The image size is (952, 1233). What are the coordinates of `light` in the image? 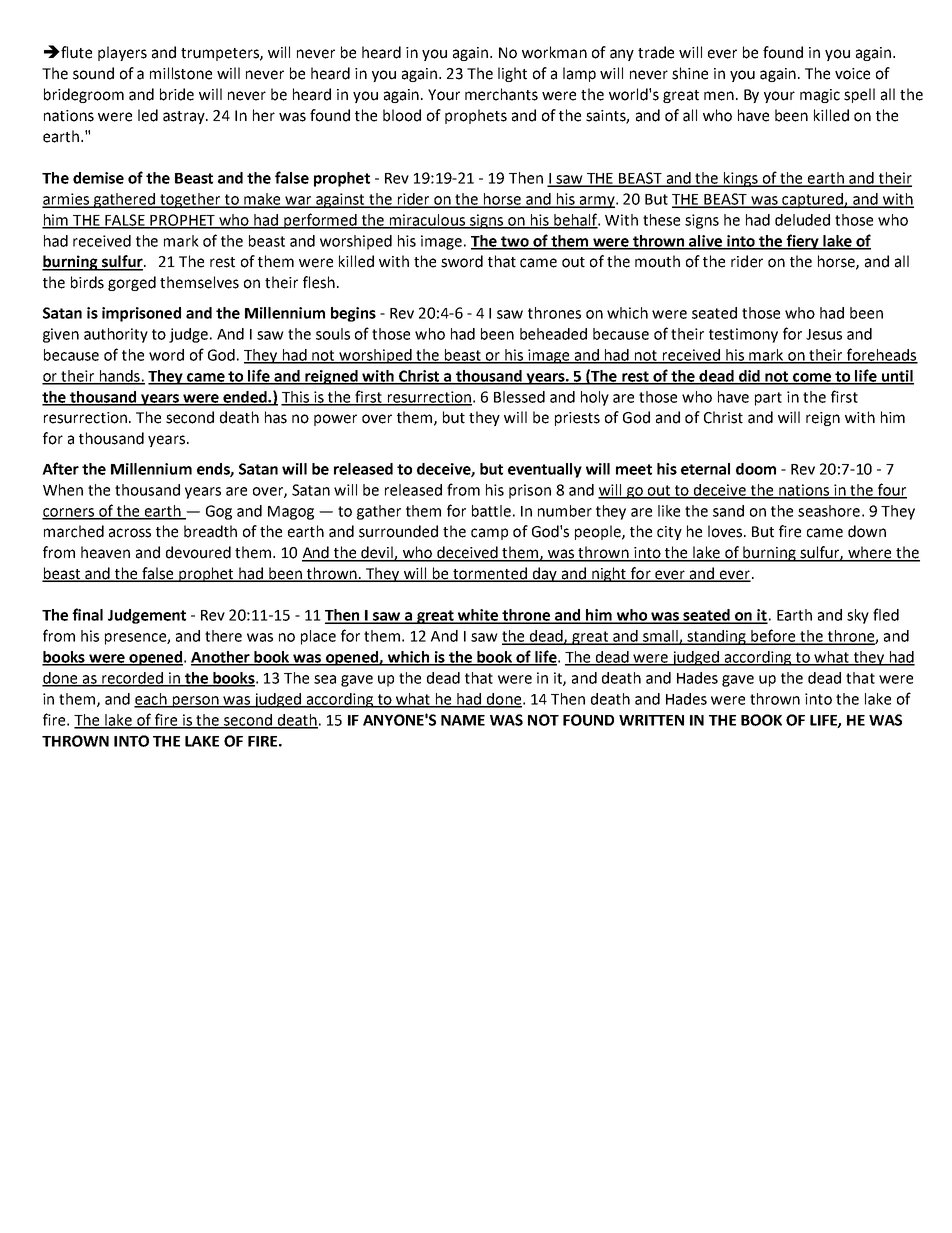 It's located at (512, 74).
